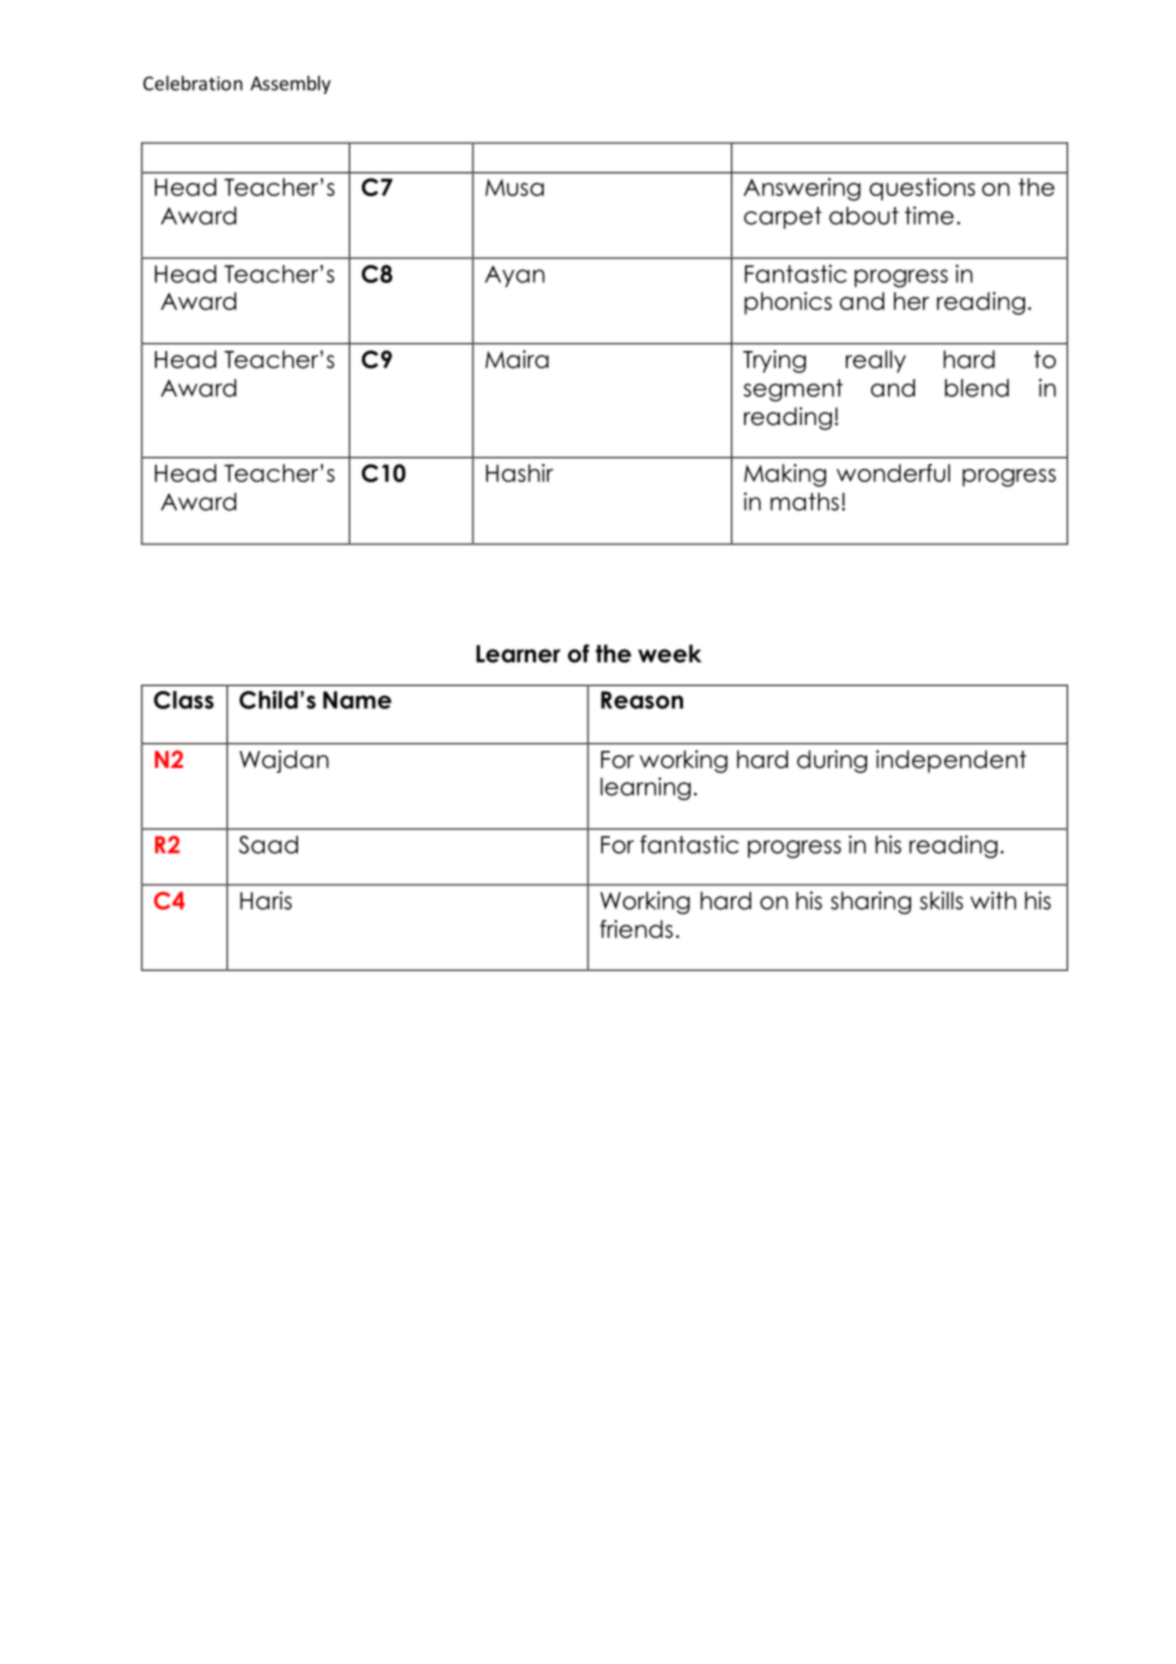 Image resolution: width=1176 pixels, height=1664 pixels. What do you see at coordinates (357, 700) in the screenshot?
I see `Name` at bounding box center [357, 700].
